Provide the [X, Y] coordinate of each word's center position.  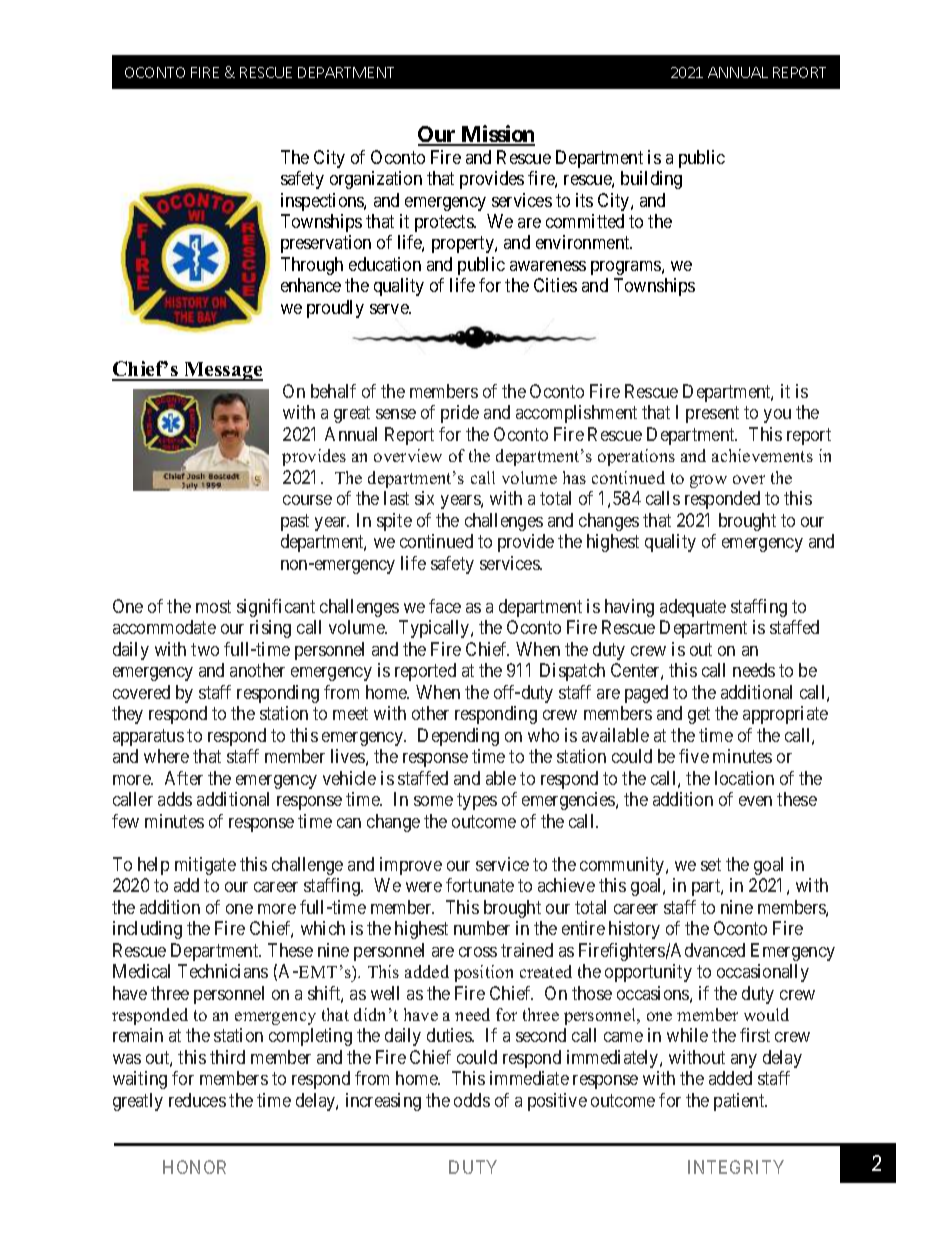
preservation [326, 244]
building [651, 180]
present [712, 415]
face [445, 606]
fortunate [480, 885]
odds [472, 1100]
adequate [693, 608]
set [711, 864]
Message [222, 371]
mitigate [205, 866]
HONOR [194, 1167]
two [205, 649]
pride [460, 414]
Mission [497, 135]
